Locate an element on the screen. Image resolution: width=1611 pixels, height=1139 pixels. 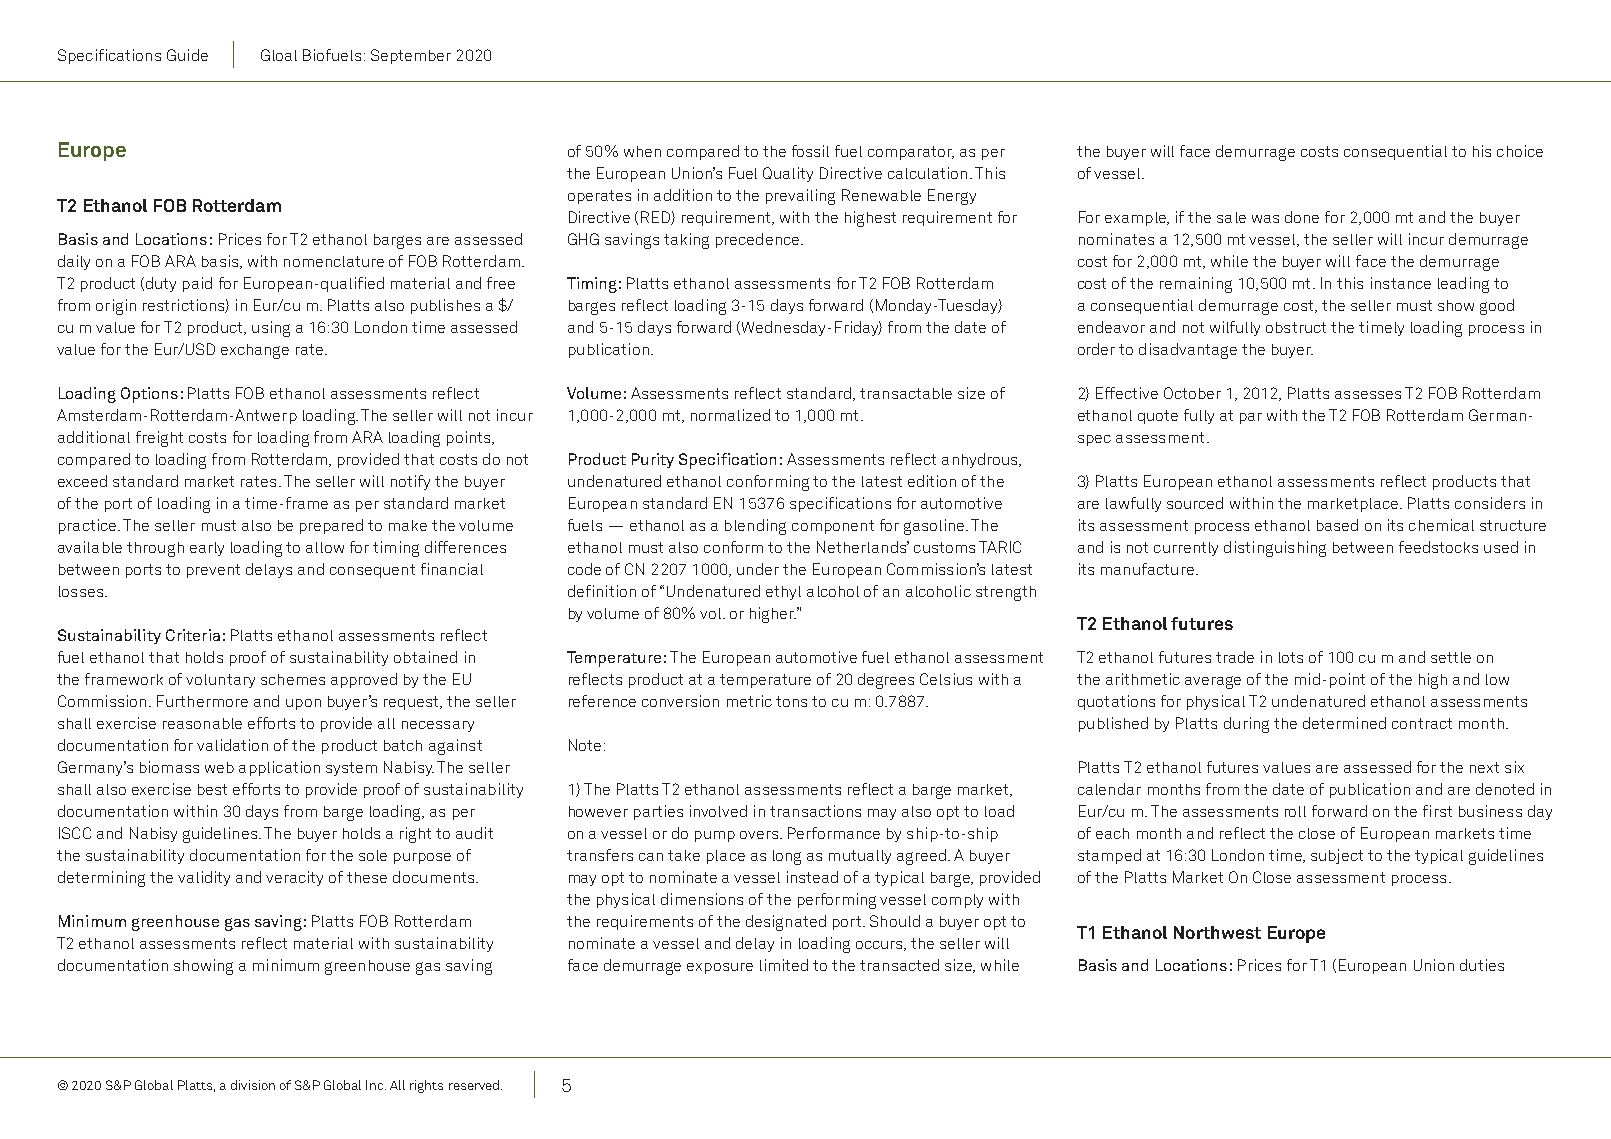
division is located at coordinates (253, 1085).
